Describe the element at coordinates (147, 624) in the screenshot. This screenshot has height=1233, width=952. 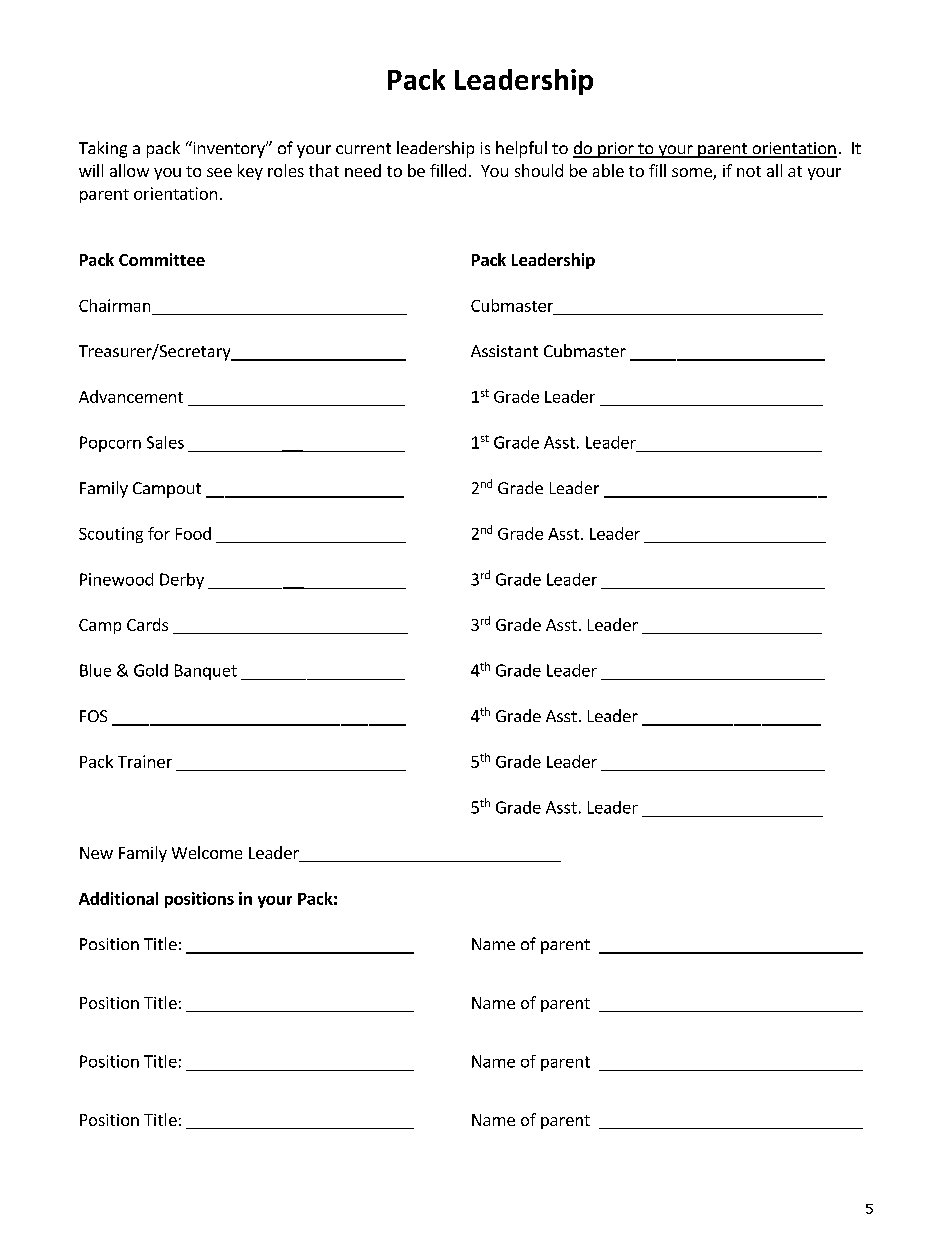
I see `Cards` at that location.
